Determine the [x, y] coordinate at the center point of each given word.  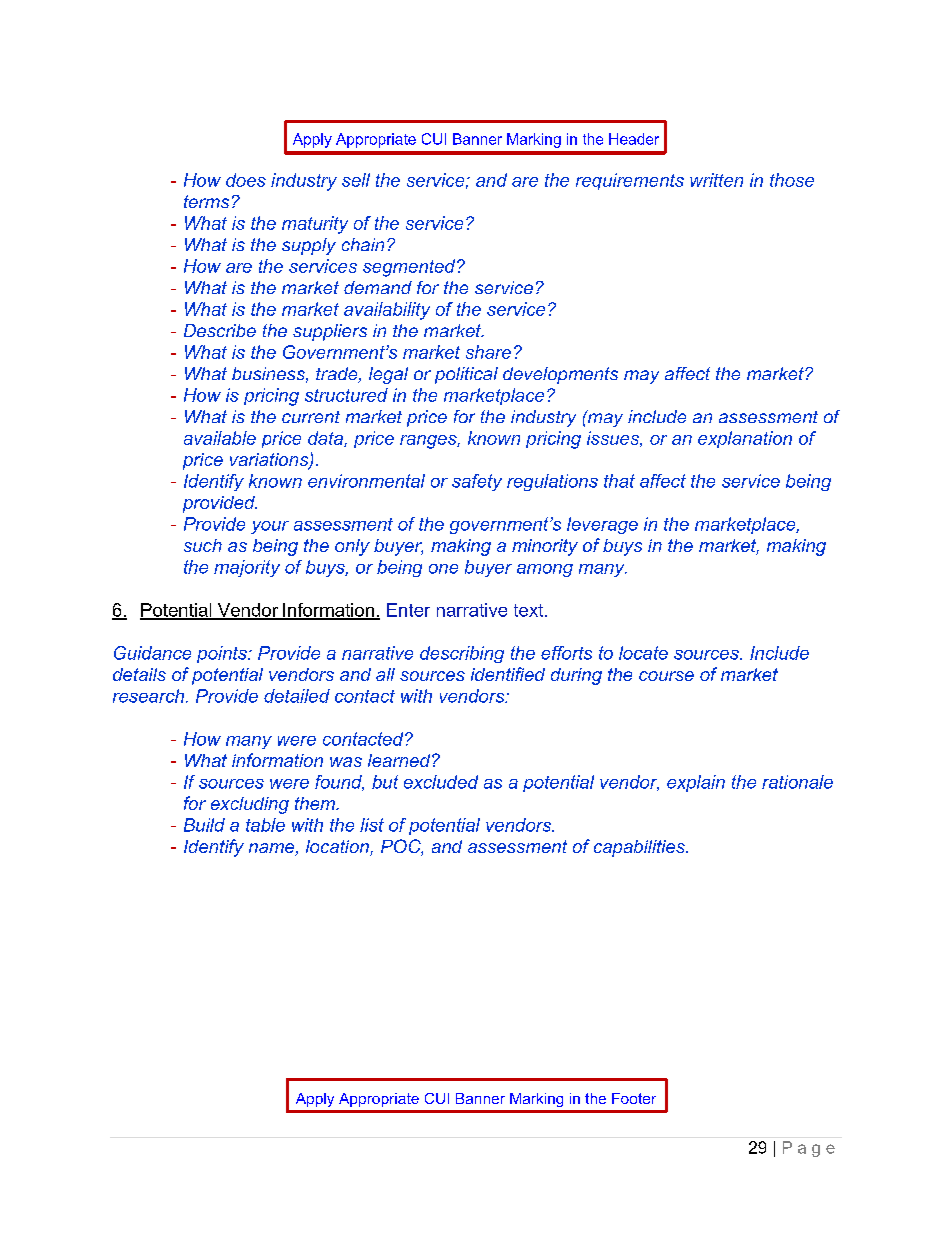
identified [508, 674]
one [443, 569]
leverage [602, 525]
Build [204, 825]
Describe [220, 330]
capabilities [640, 848]
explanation [745, 439]
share [488, 352]
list [372, 825]
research [150, 696]
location [338, 848]
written [716, 180]
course [666, 676]
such [203, 545]
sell [356, 180]
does [246, 180]
